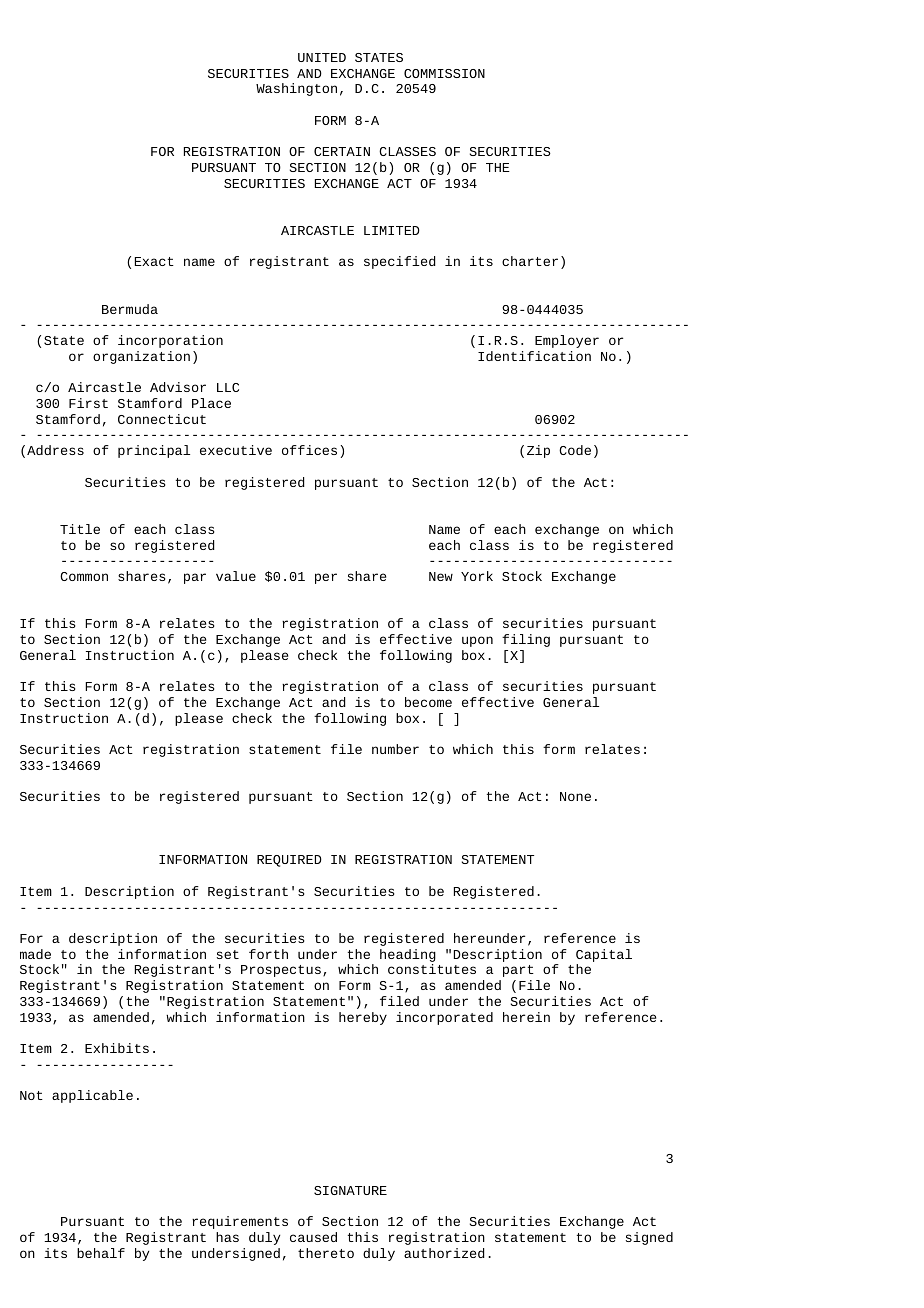 The height and width of the page is (1308, 924). What do you see at coordinates (154, 261) in the page?
I see `Exact` at bounding box center [154, 261].
